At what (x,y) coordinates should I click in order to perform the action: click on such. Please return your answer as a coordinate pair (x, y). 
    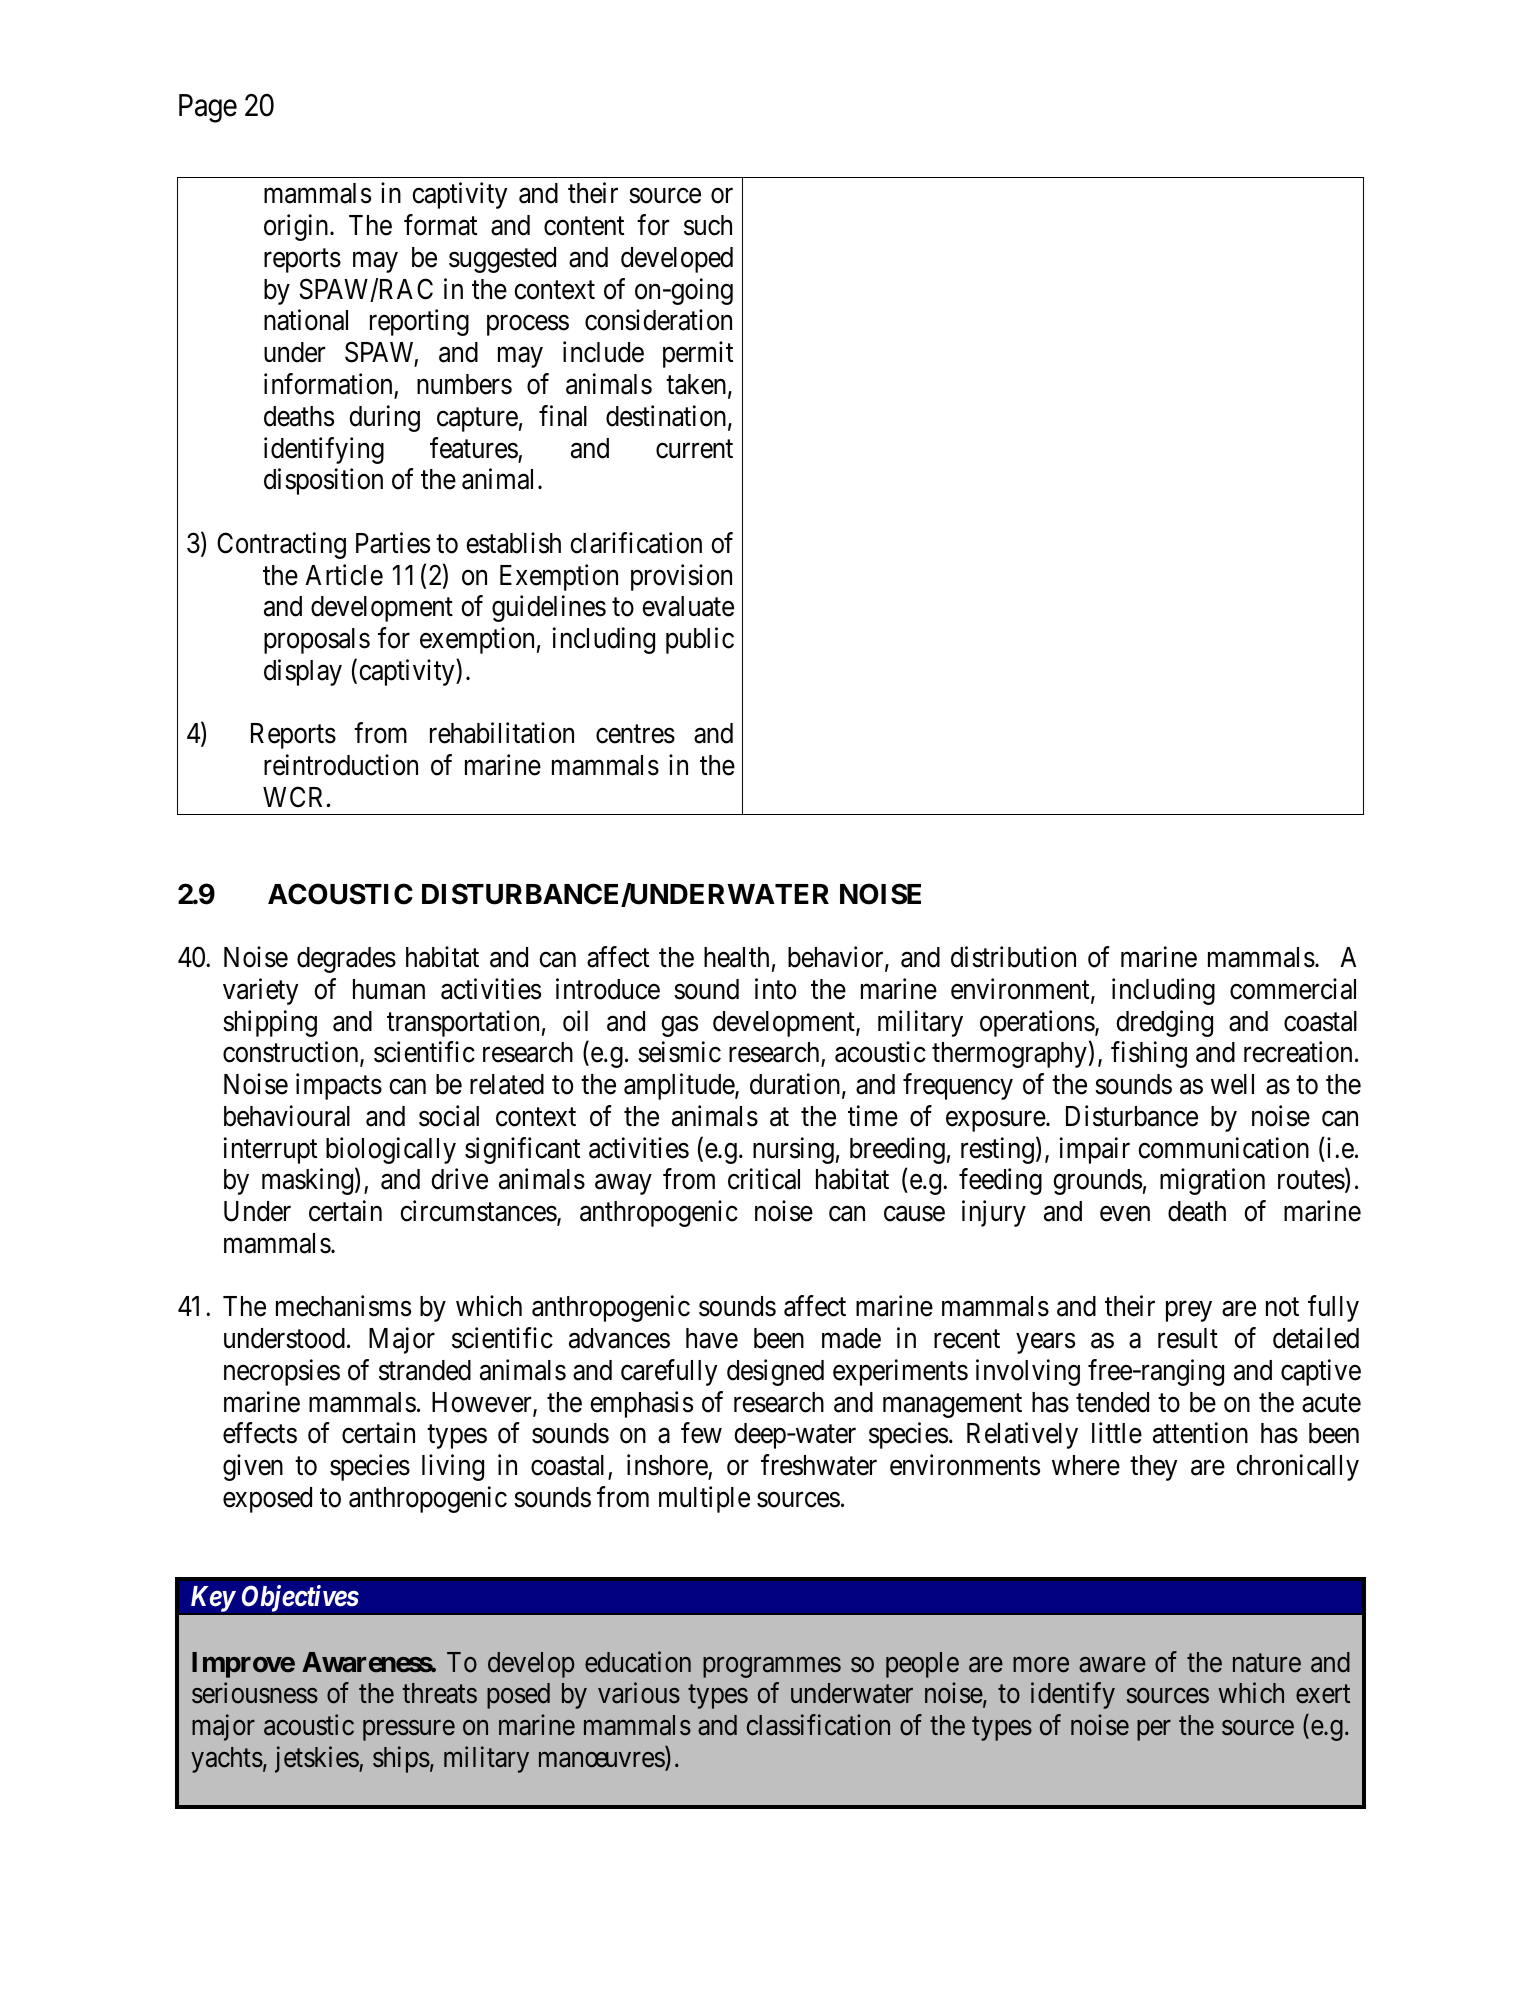
    Looking at the image, I should click on (708, 225).
